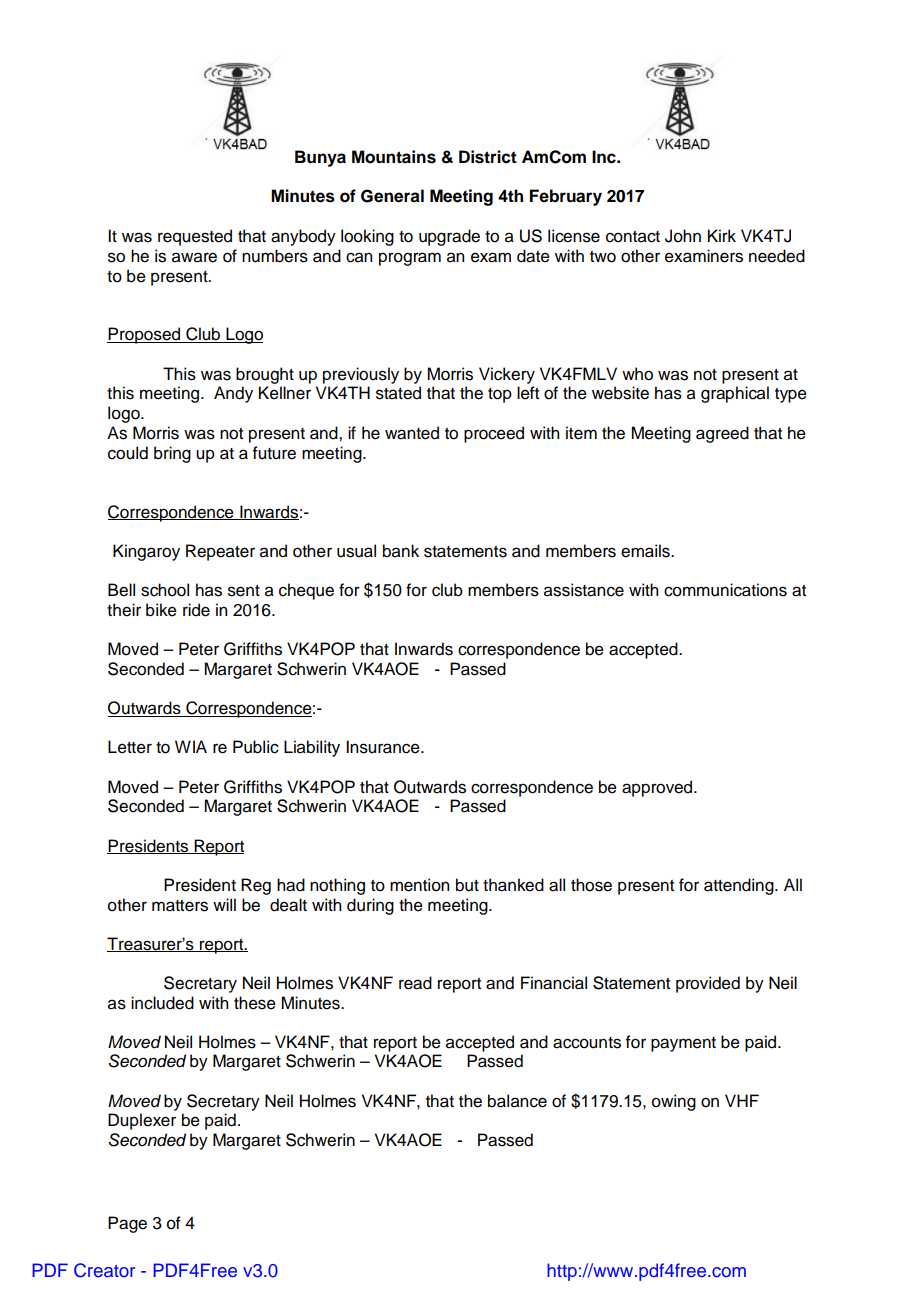  What do you see at coordinates (722, 235) in the screenshot?
I see `Kirk` at bounding box center [722, 235].
